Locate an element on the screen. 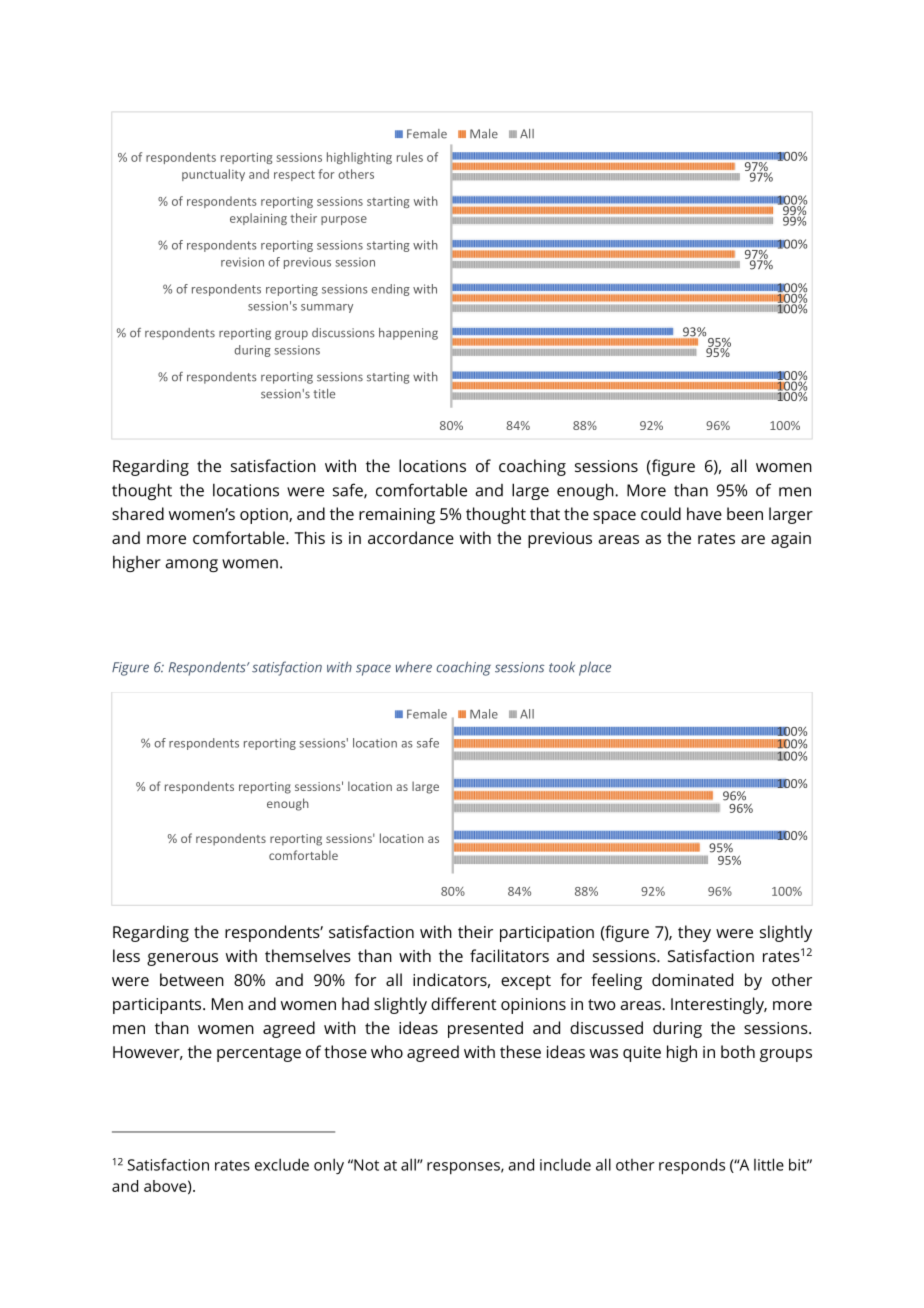 This screenshot has width=924, height=1308. among is located at coordinates (191, 565).
